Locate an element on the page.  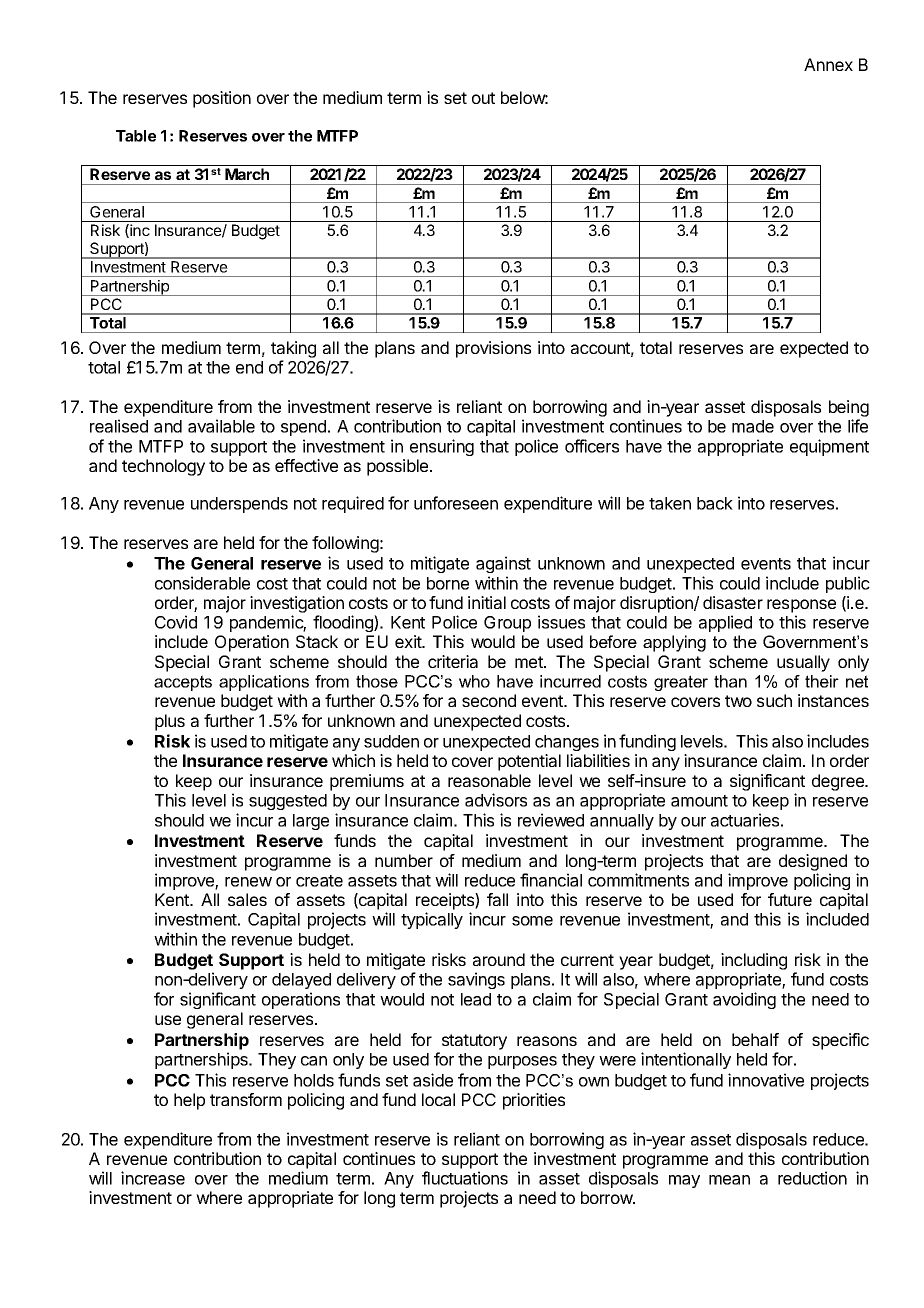
position is located at coordinates (222, 99).
